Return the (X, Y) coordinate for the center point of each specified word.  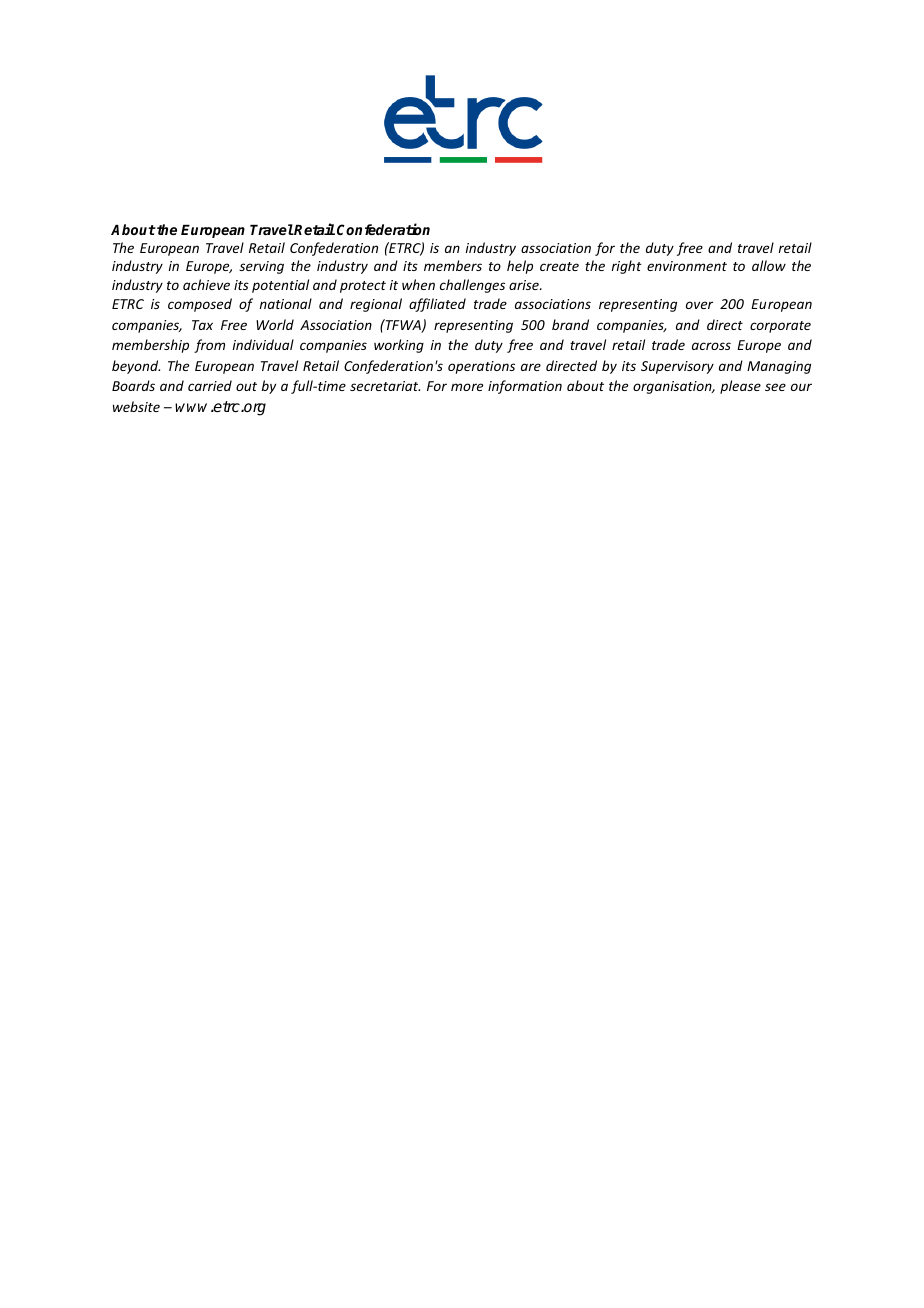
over (699, 305)
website (136, 406)
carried (210, 385)
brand (570, 324)
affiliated (437, 305)
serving (261, 267)
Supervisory (677, 367)
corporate (780, 327)
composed (200, 305)
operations (481, 367)
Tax (202, 325)
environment (687, 266)
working (399, 346)
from (209, 346)
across (711, 346)
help (520, 267)
